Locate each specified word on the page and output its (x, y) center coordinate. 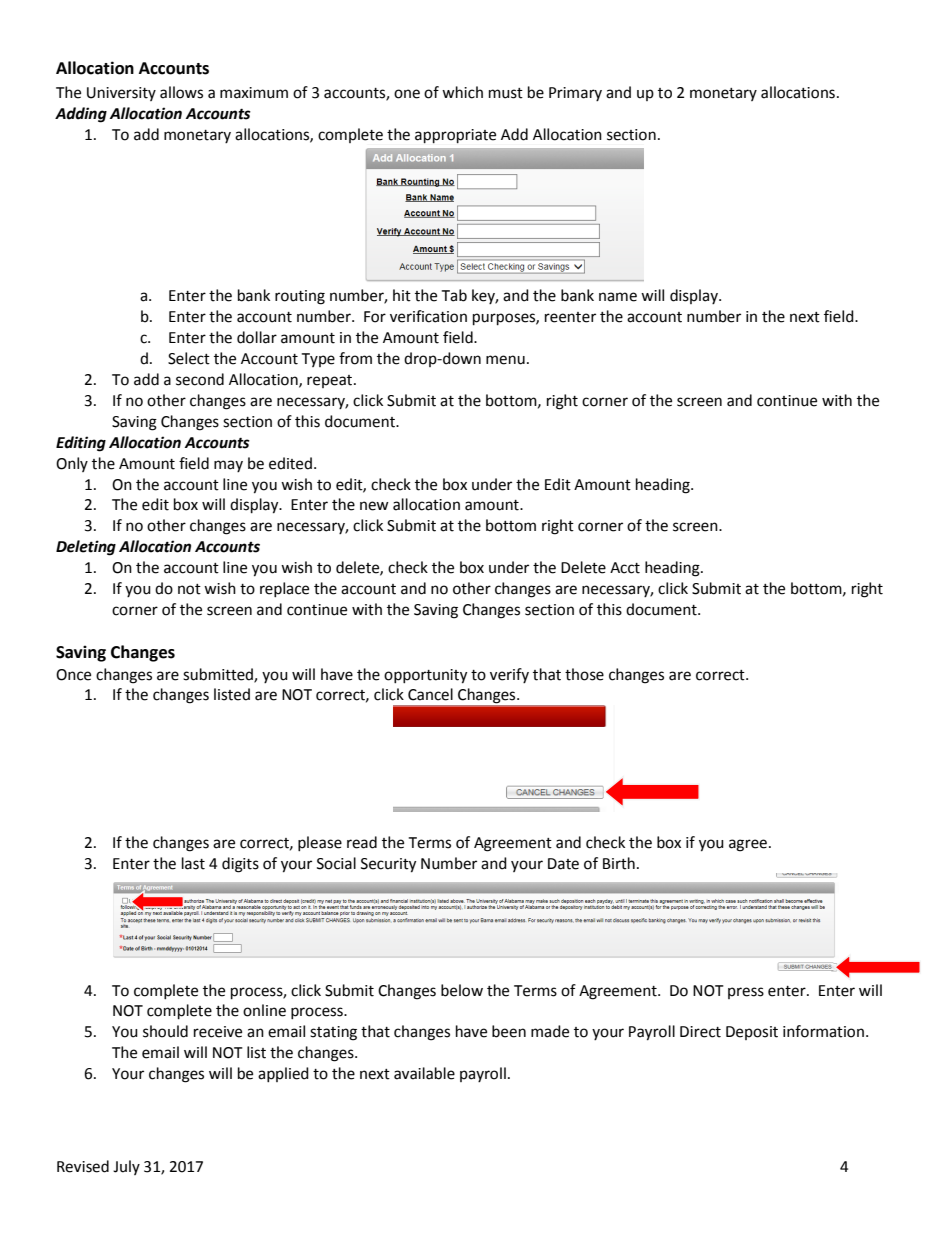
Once (73, 675)
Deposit (752, 1033)
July (126, 1167)
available (424, 1073)
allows (181, 92)
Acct (625, 568)
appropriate (455, 136)
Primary (575, 94)
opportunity (425, 676)
